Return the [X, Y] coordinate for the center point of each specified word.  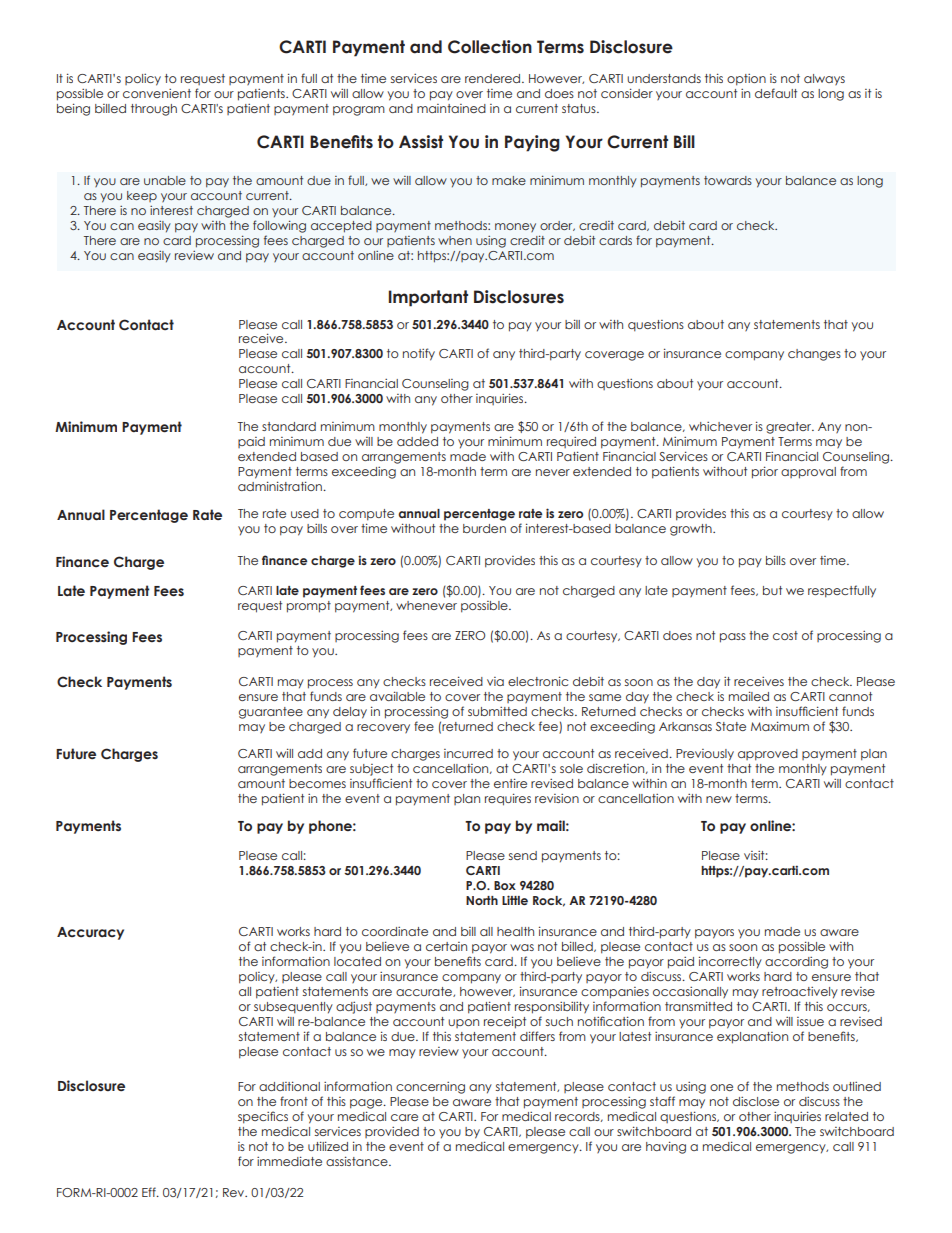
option [746, 80]
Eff [150, 1192]
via [495, 681]
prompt [309, 607]
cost [785, 635]
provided [392, 1132]
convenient [157, 93]
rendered [494, 78]
